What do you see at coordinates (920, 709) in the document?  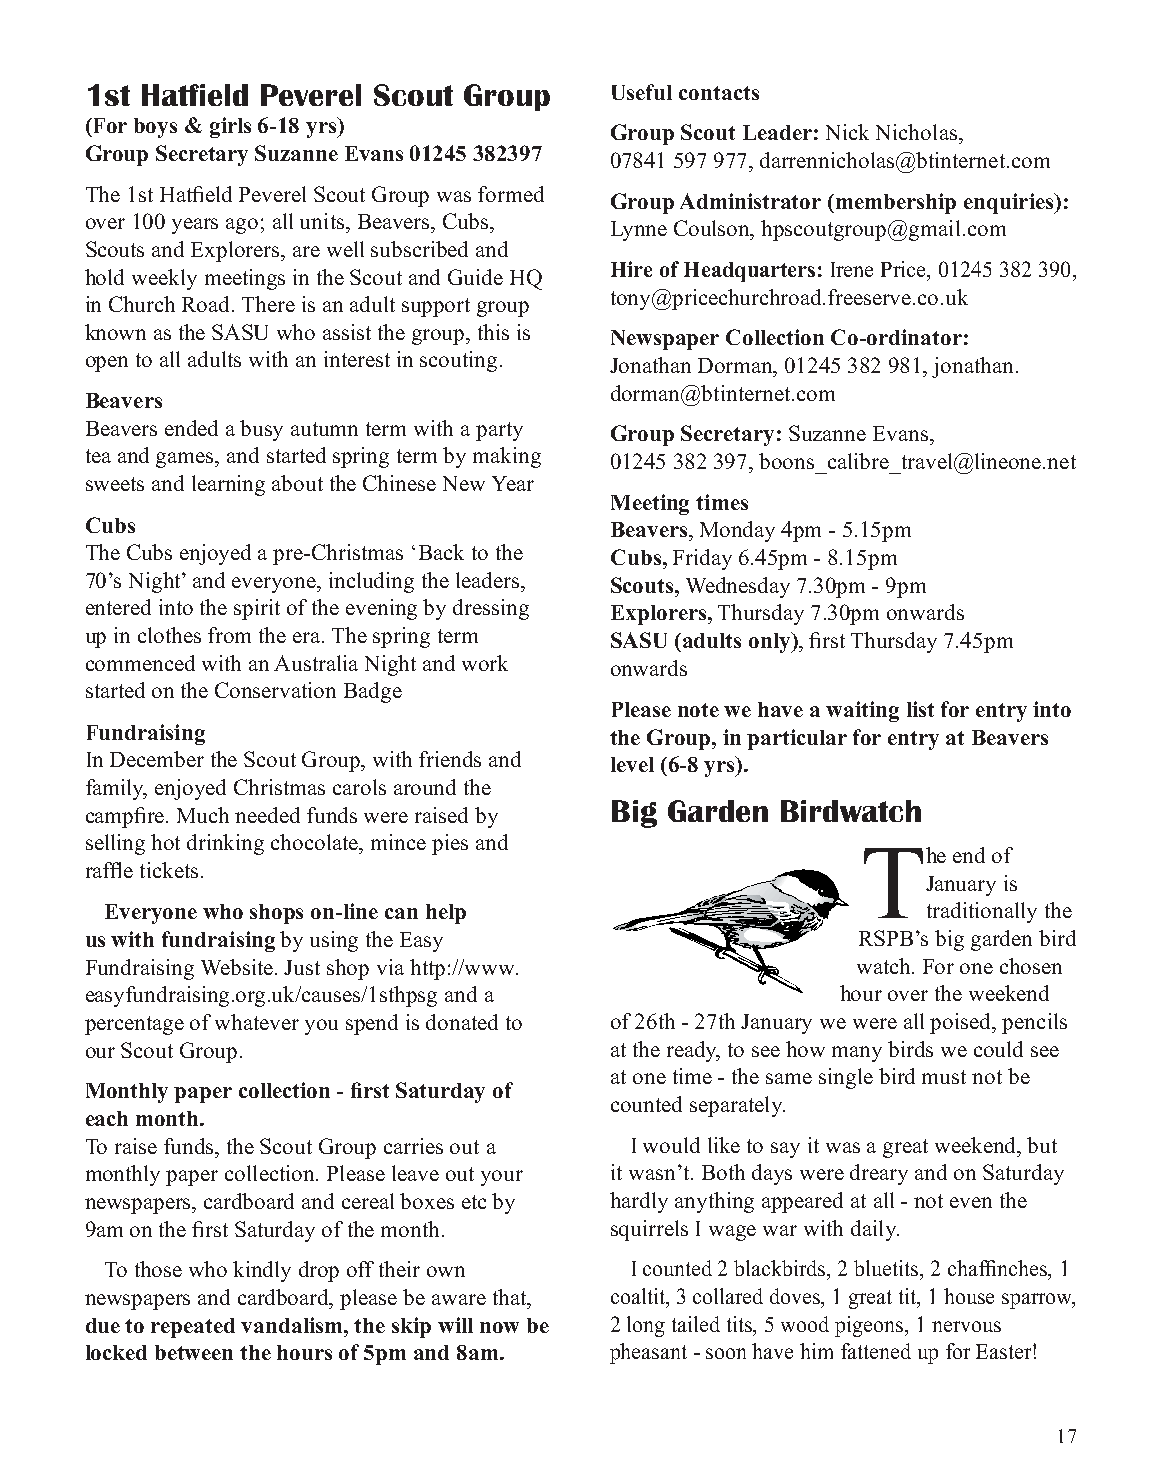 I see `list` at bounding box center [920, 709].
